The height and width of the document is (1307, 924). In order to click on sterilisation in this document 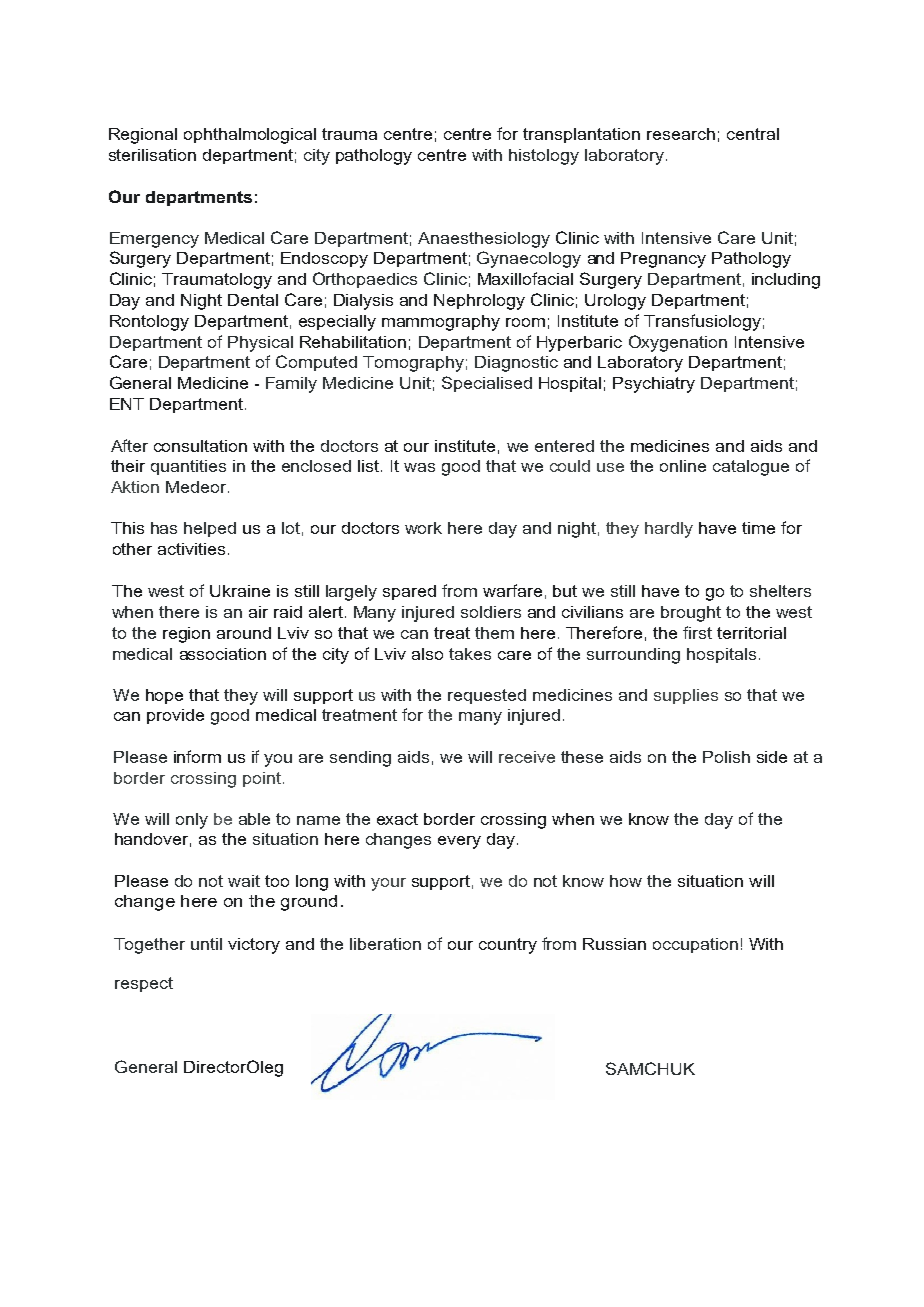, I will do `click(152, 155)`.
